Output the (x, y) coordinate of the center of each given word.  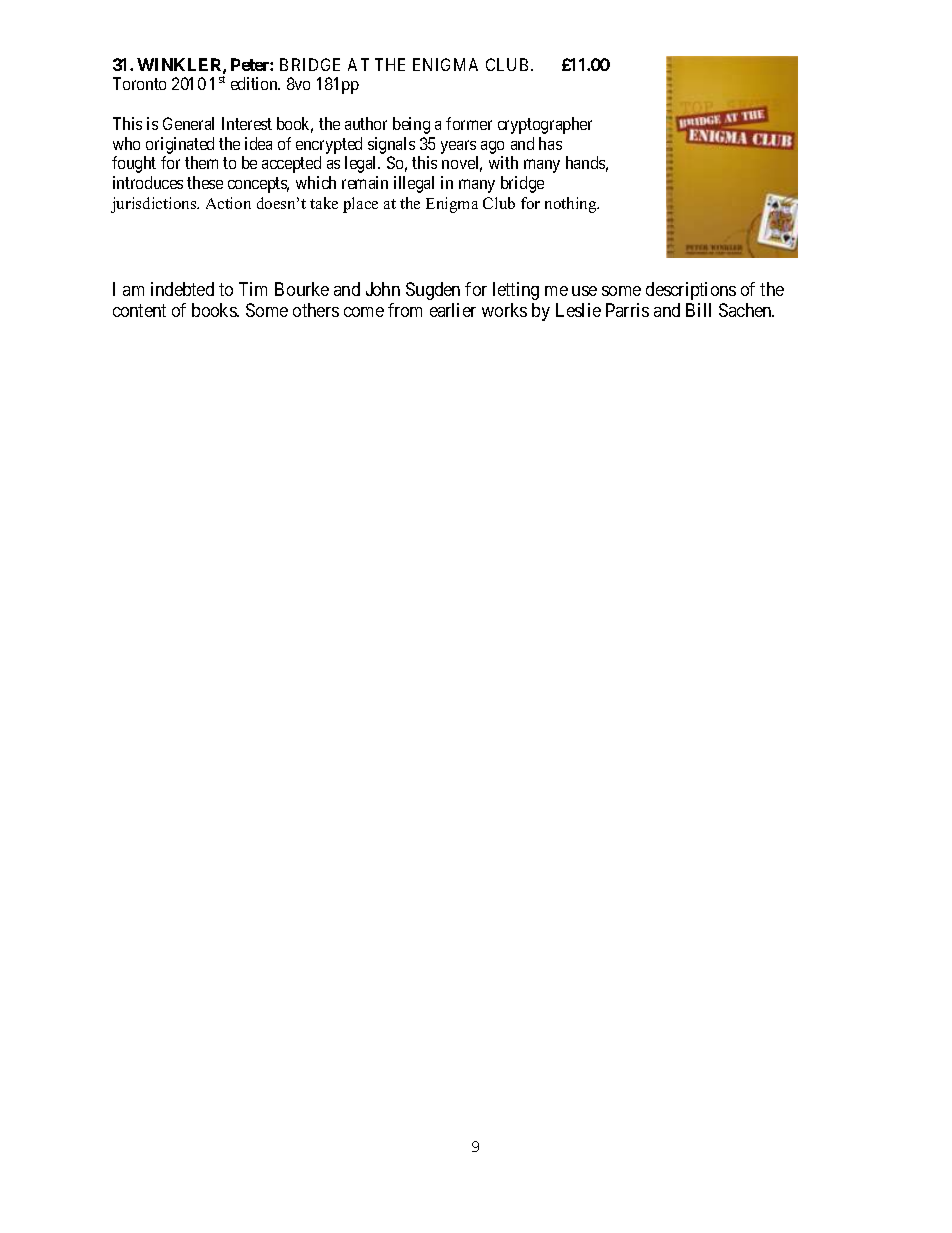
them (201, 162)
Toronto (139, 83)
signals (391, 145)
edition (255, 83)
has (550, 143)
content (139, 310)
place (360, 205)
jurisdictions (155, 205)
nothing (572, 205)
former (469, 123)
